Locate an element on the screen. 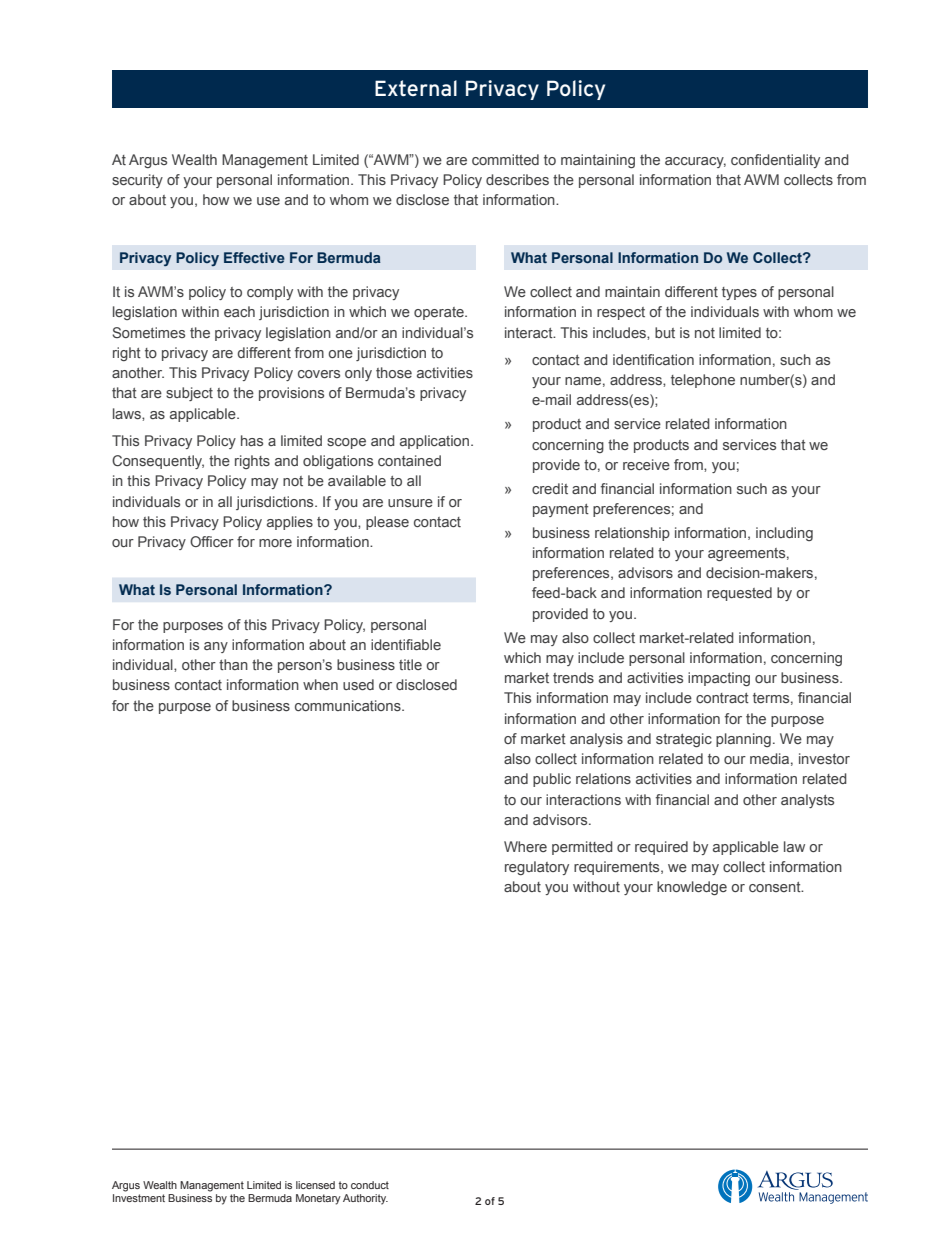 The image size is (952, 1233). identifiable is located at coordinates (406, 644).
